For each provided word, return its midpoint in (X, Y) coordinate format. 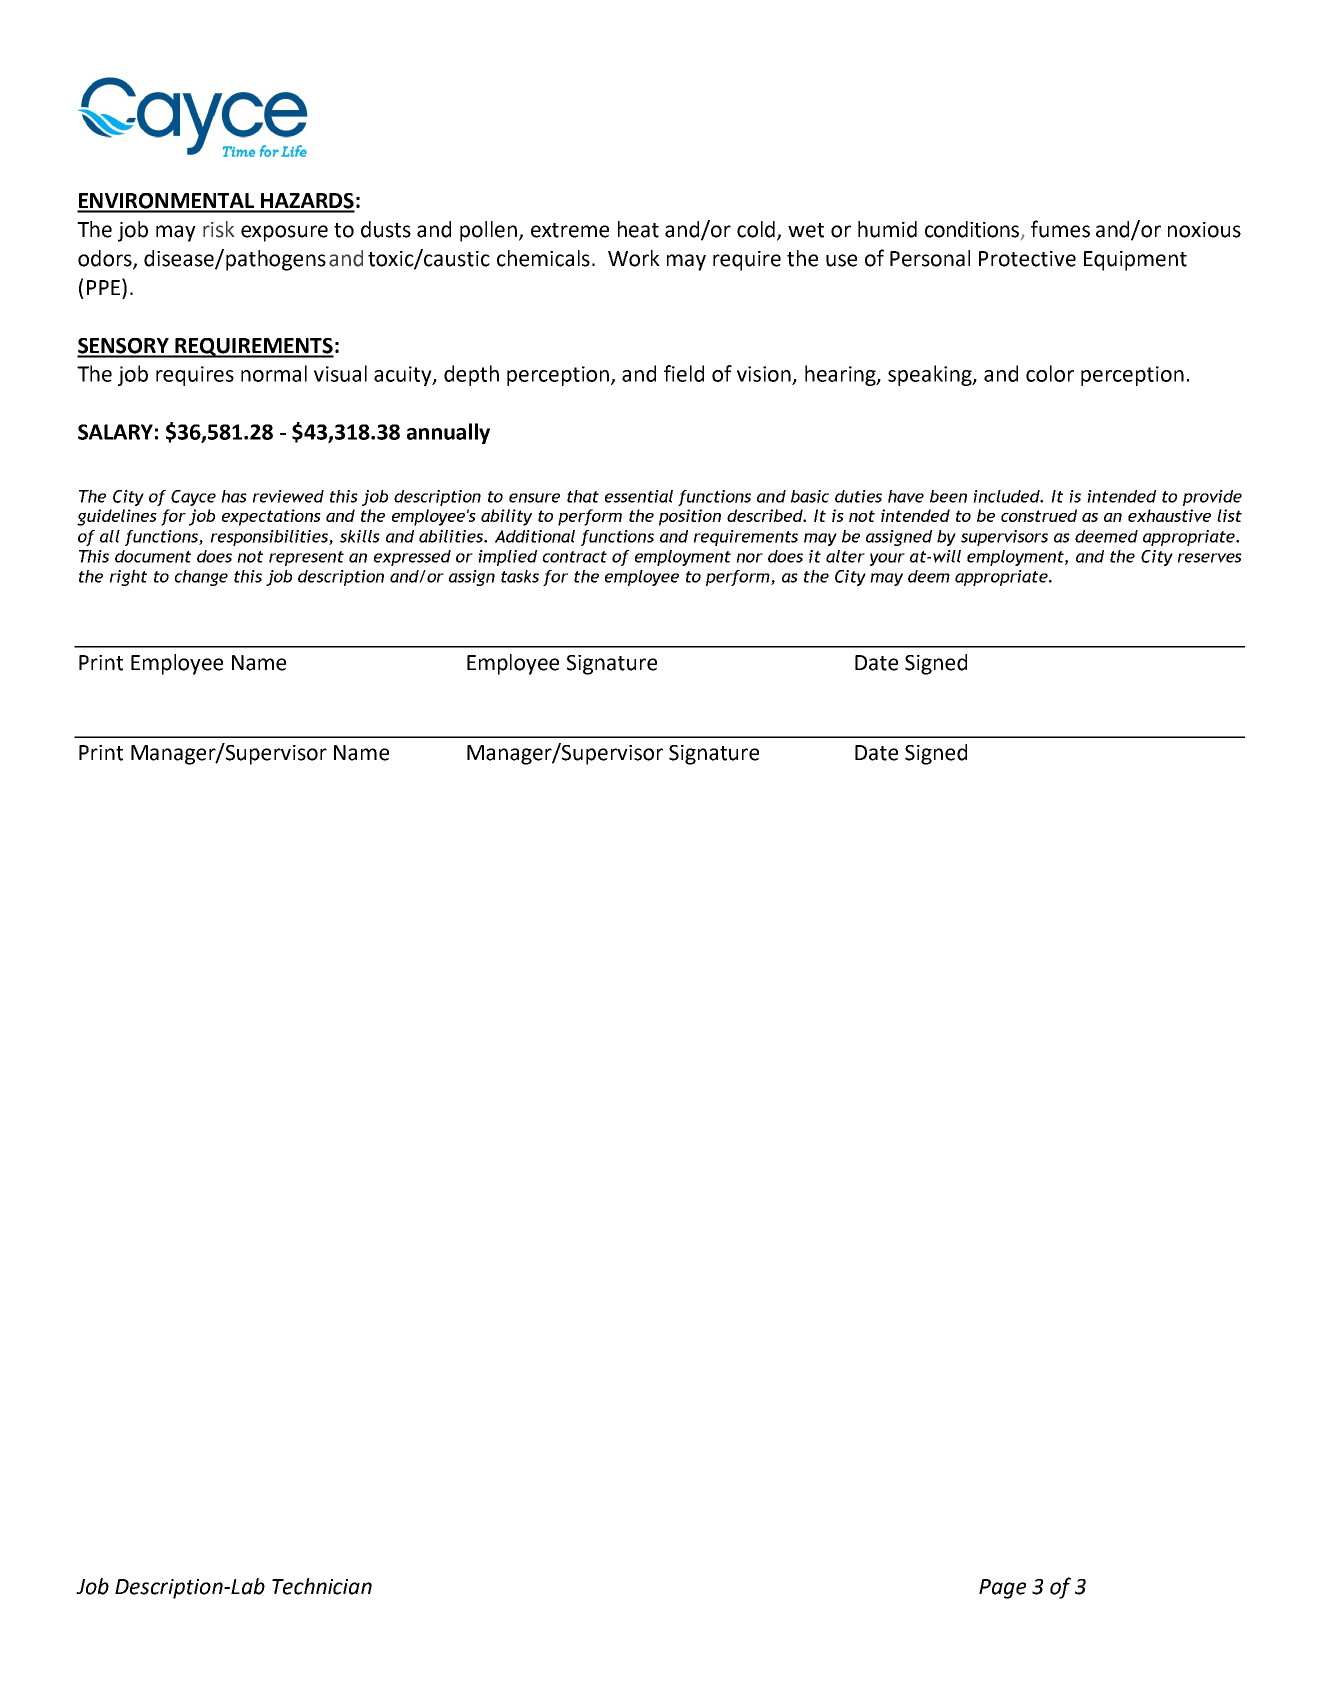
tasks (520, 576)
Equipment (1135, 261)
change (201, 578)
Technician (322, 1586)
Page (1002, 1589)
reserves (1210, 558)
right (128, 578)
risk (218, 229)
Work (634, 258)
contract (575, 557)
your (887, 559)
